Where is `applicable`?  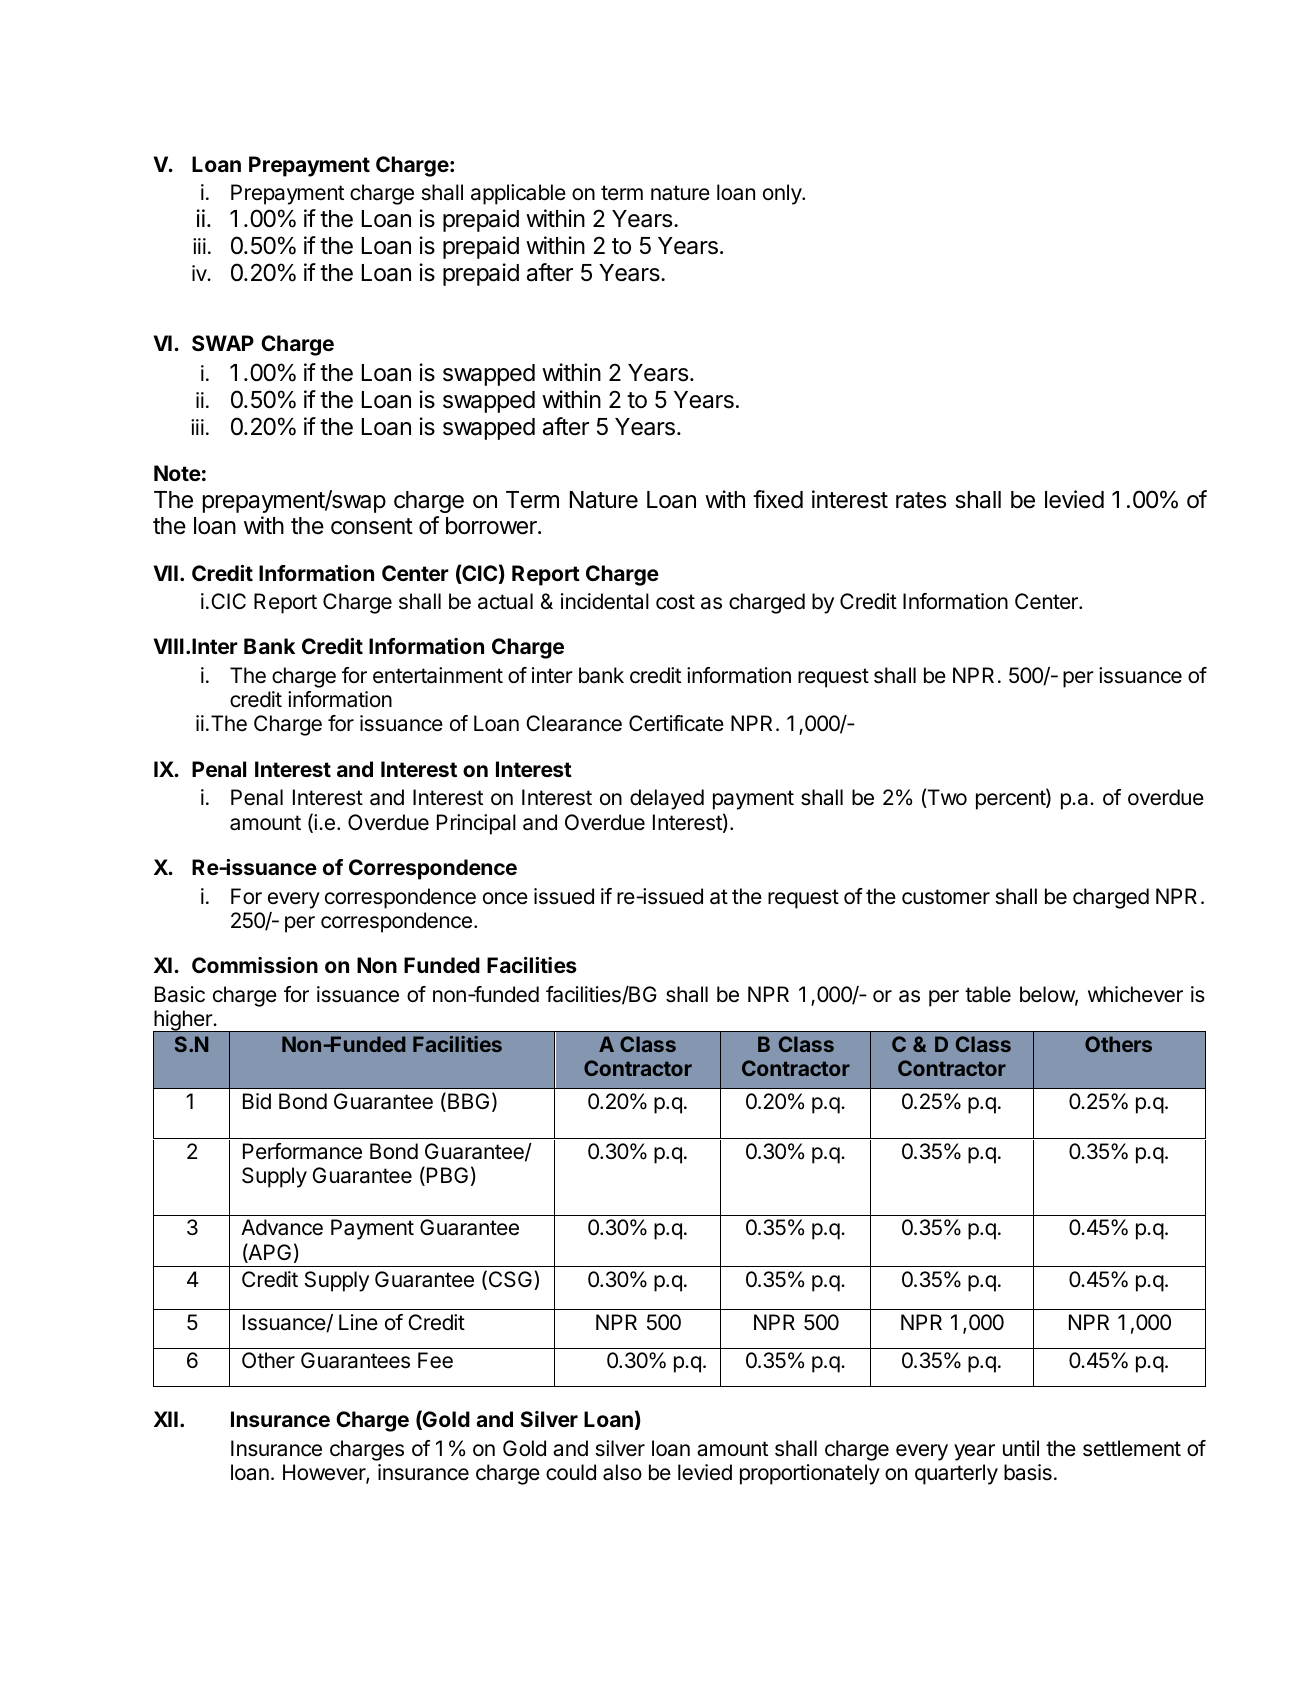
applicable is located at coordinates (518, 194).
